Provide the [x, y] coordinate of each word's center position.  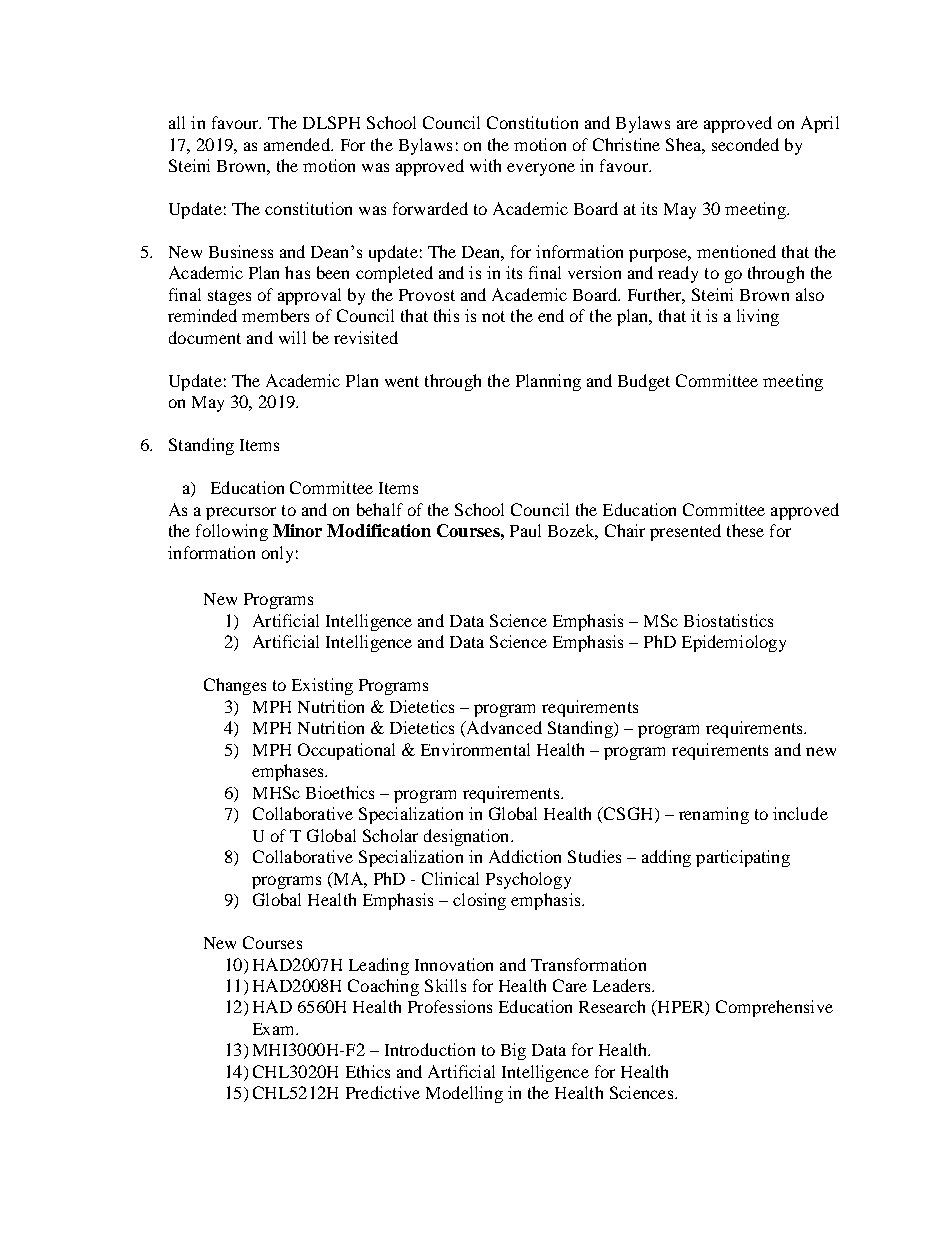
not [493, 316]
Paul [525, 530]
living [758, 317]
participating [743, 858]
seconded [745, 144]
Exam [275, 1029]
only [277, 554]
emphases [289, 772]
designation [468, 837]
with [485, 165]
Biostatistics [728, 620]
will [292, 337]
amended [298, 144]
